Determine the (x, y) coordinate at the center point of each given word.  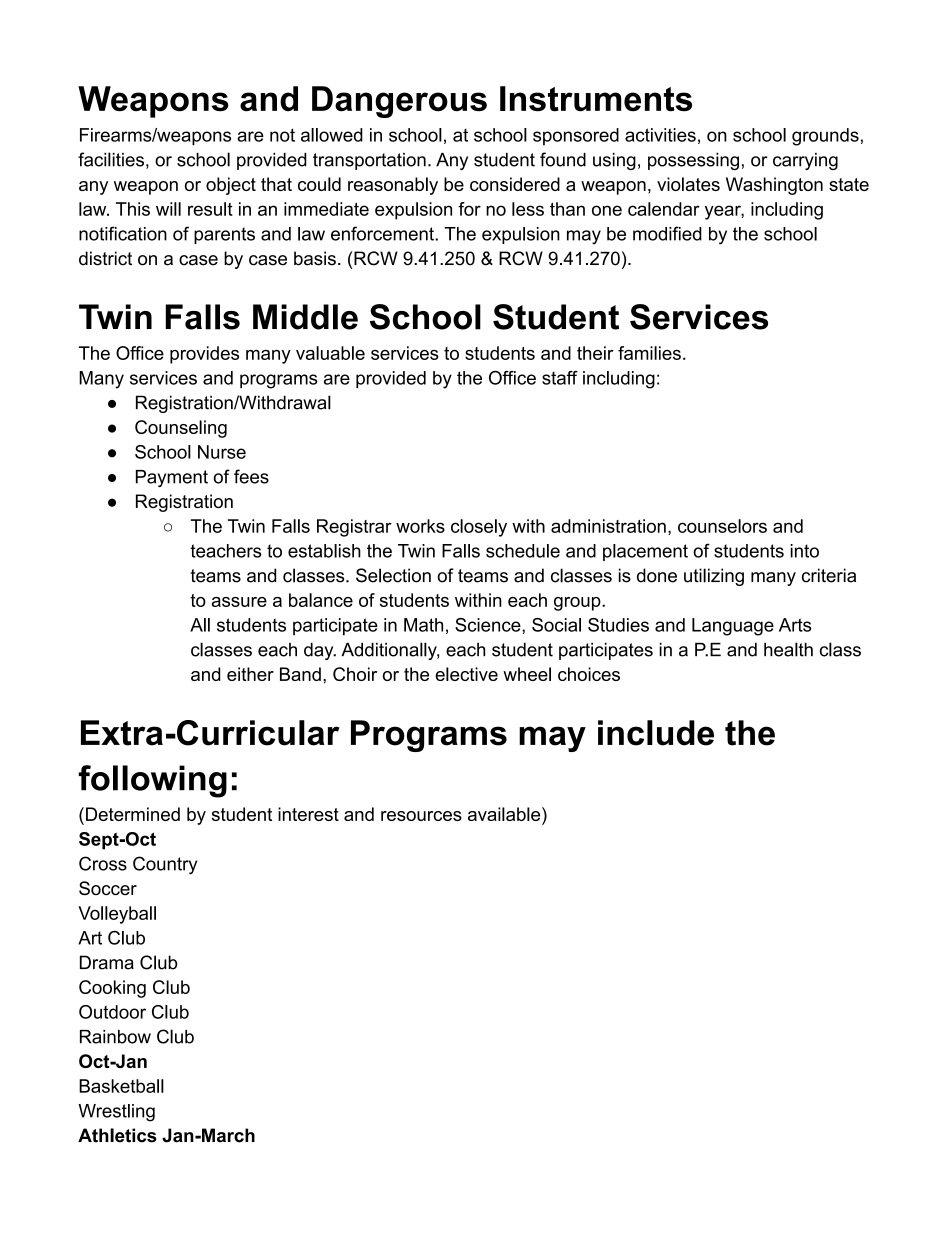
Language (733, 627)
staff (560, 378)
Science (489, 625)
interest (308, 814)
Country (165, 865)
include (656, 733)
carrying (805, 161)
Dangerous (399, 102)
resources (421, 816)
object (231, 186)
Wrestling (116, 1113)
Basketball (121, 1086)
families (649, 353)
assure (239, 602)
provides (204, 355)
